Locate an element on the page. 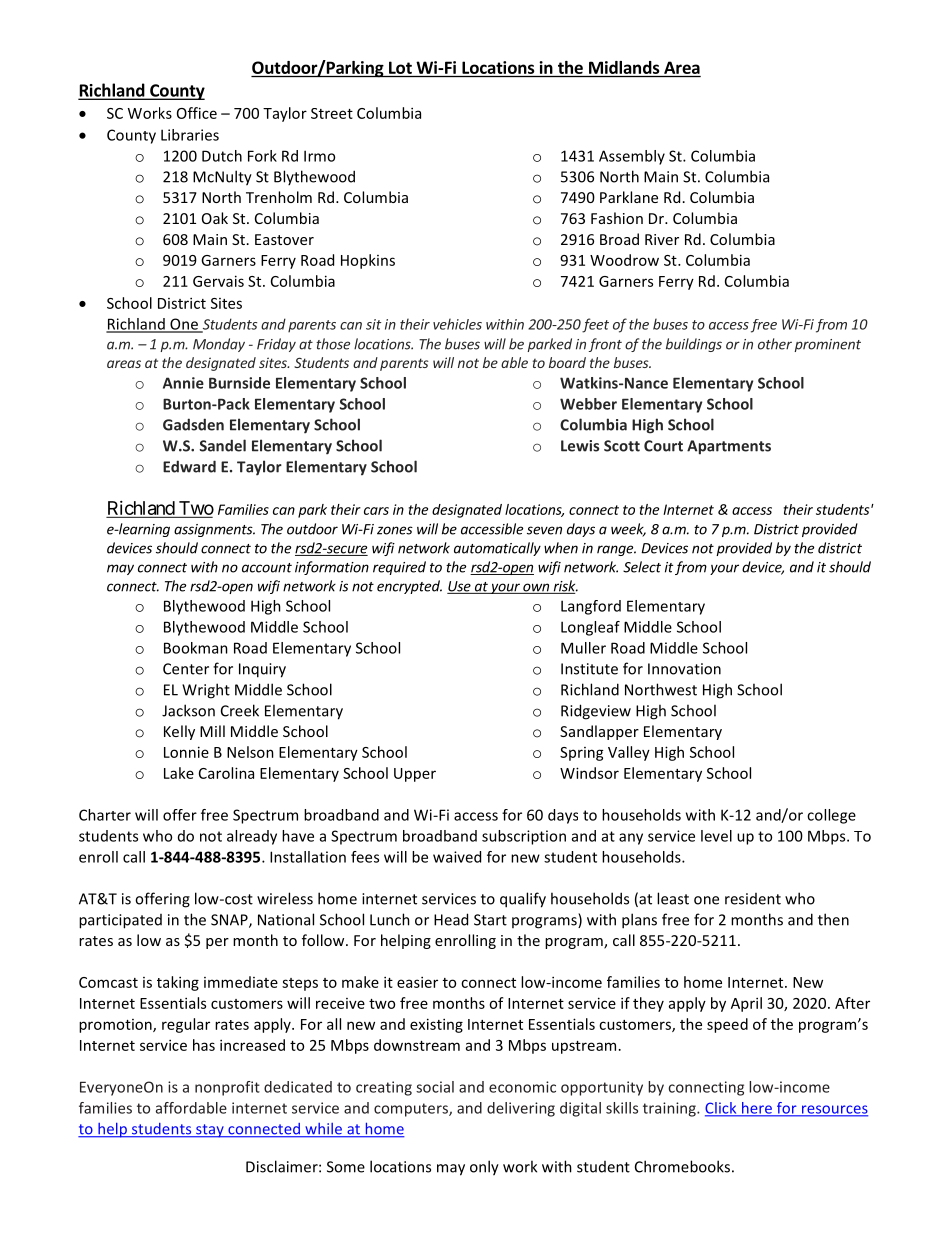 The height and width of the document is (1233, 952). college is located at coordinates (831, 816).
